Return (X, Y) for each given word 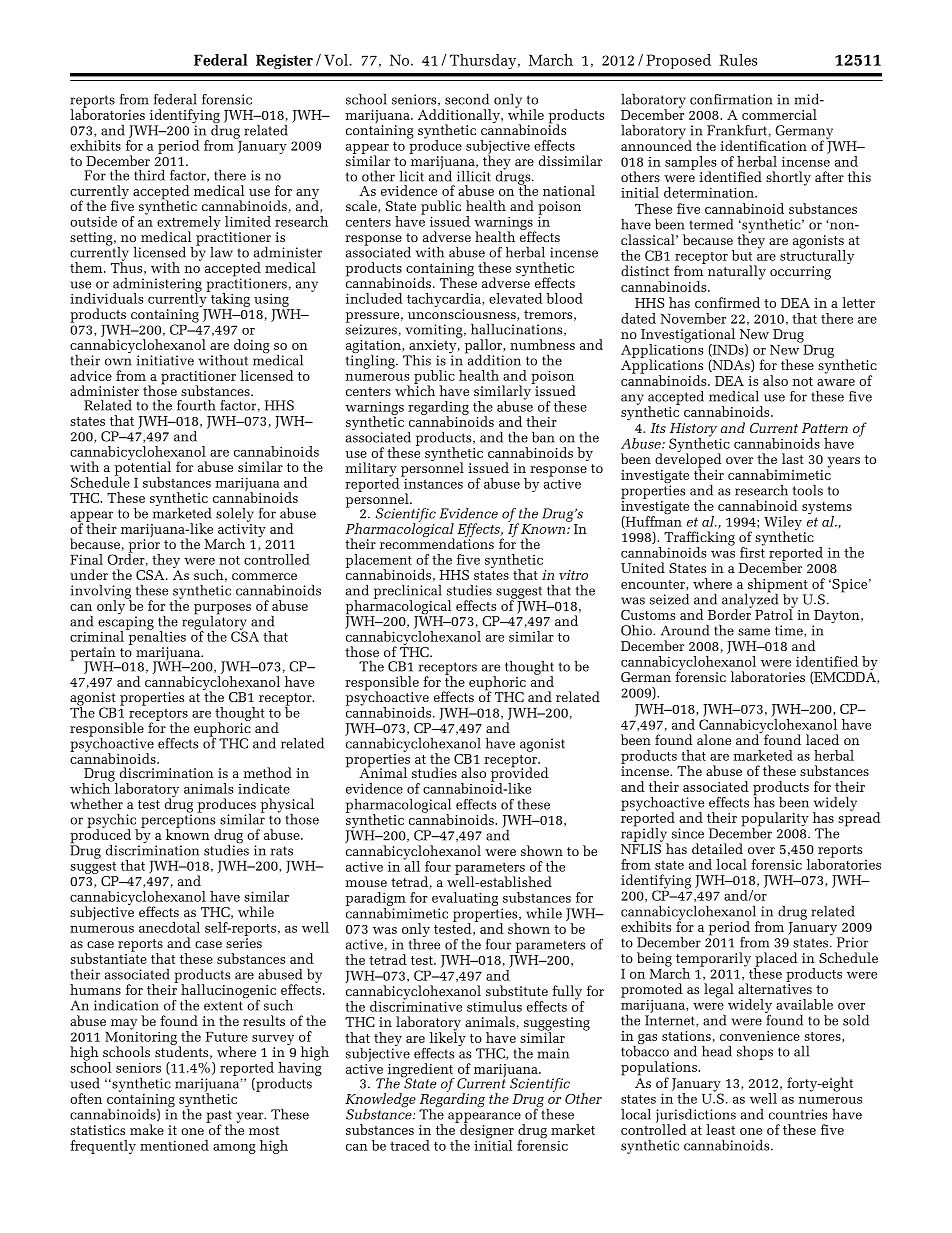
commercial (779, 114)
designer (486, 1131)
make (147, 1129)
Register (284, 61)
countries (798, 1114)
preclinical (408, 593)
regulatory (214, 622)
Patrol (774, 613)
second (467, 99)
